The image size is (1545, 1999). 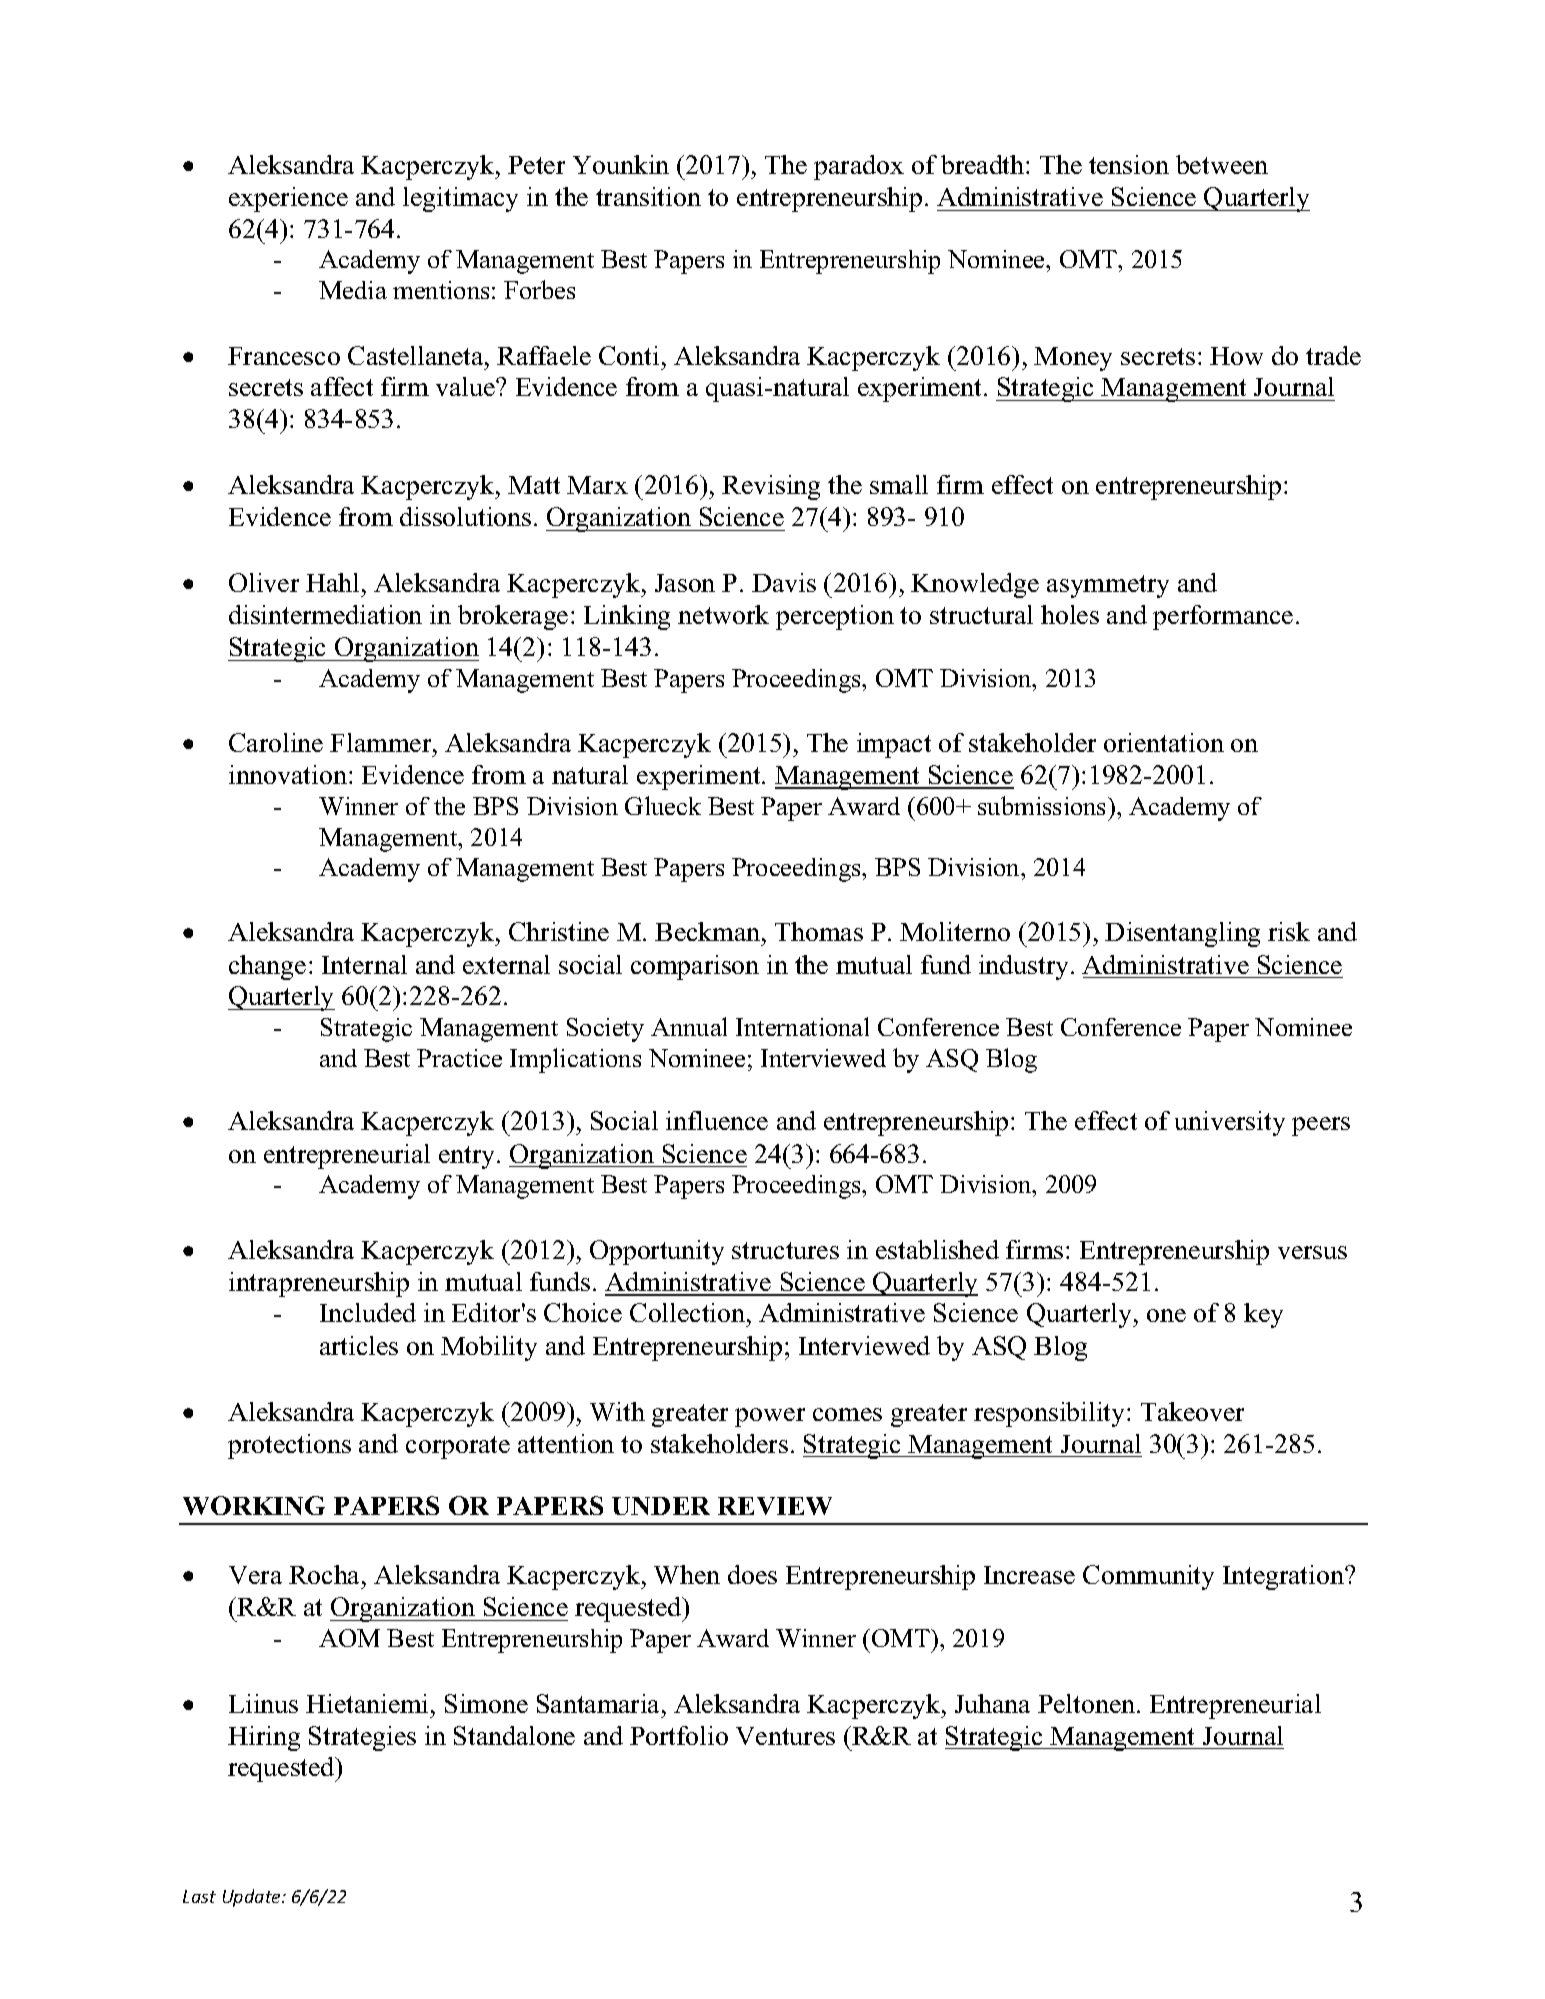 What do you see at coordinates (253, 1898) in the page?
I see `Update` at bounding box center [253, 1898].
